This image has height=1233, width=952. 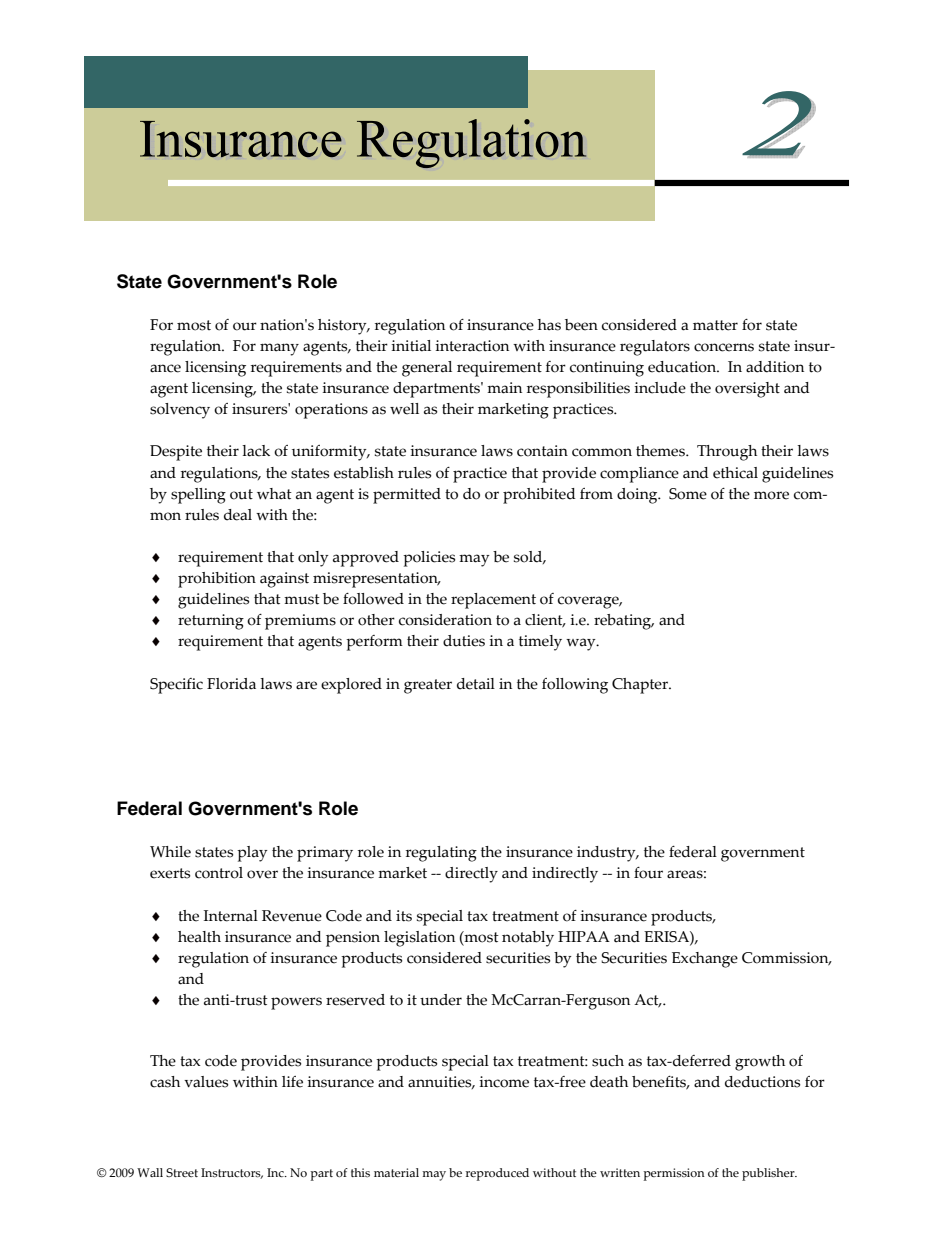 I want to click on concerns, so click(x=724, y=347).
